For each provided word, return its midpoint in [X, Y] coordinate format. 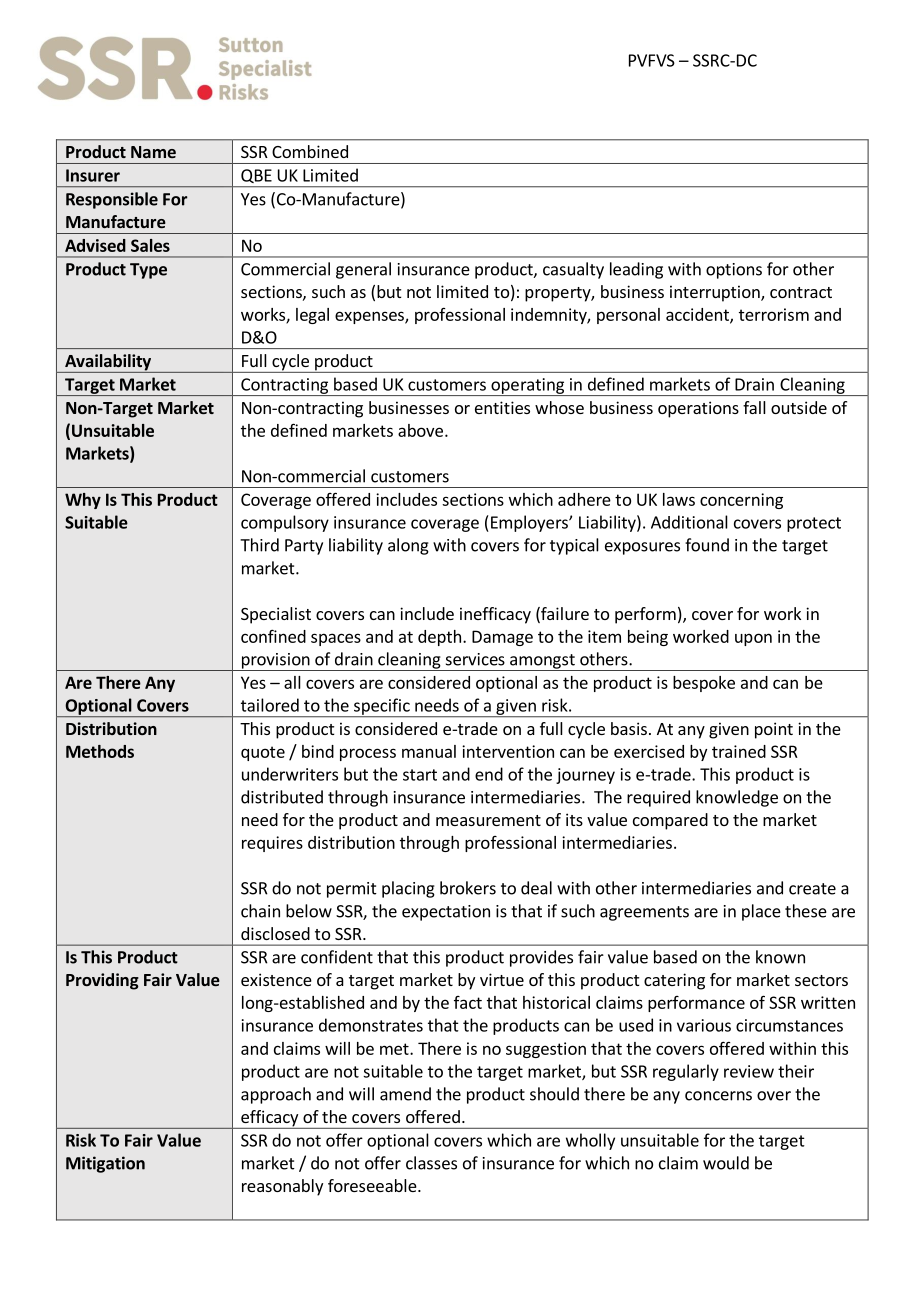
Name [153, 152]
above [420, 430]
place [761, 912]
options [734, 271]
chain [260, 911]
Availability [108, 363]
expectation [446, 913]
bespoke [704, 684]
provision [275, 662]
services [475, 659]
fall [754, 407]
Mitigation [105, 1164]
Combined [310, 151]
